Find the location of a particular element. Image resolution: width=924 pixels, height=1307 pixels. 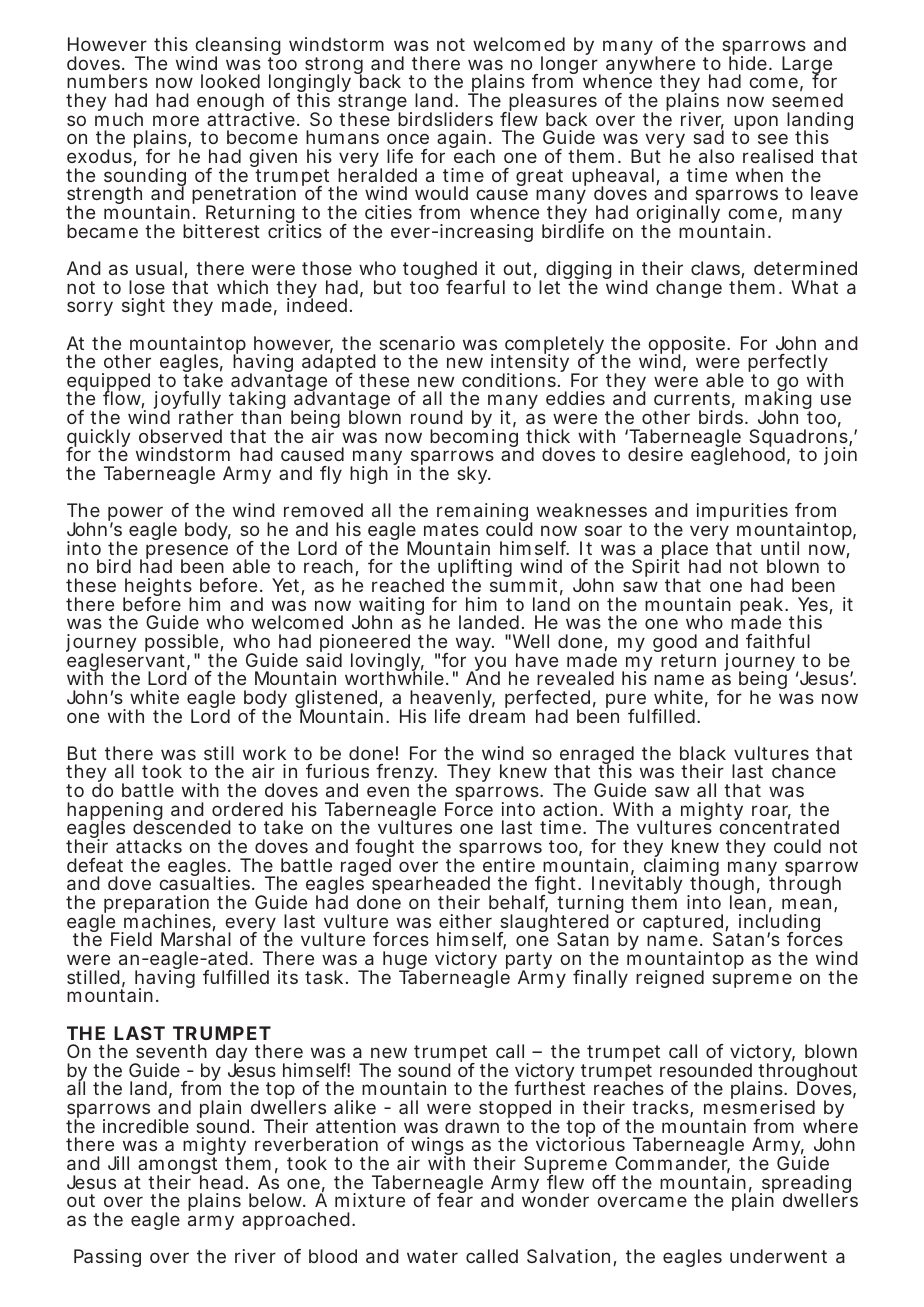

amongst is located at coordinates (176, 1167).
